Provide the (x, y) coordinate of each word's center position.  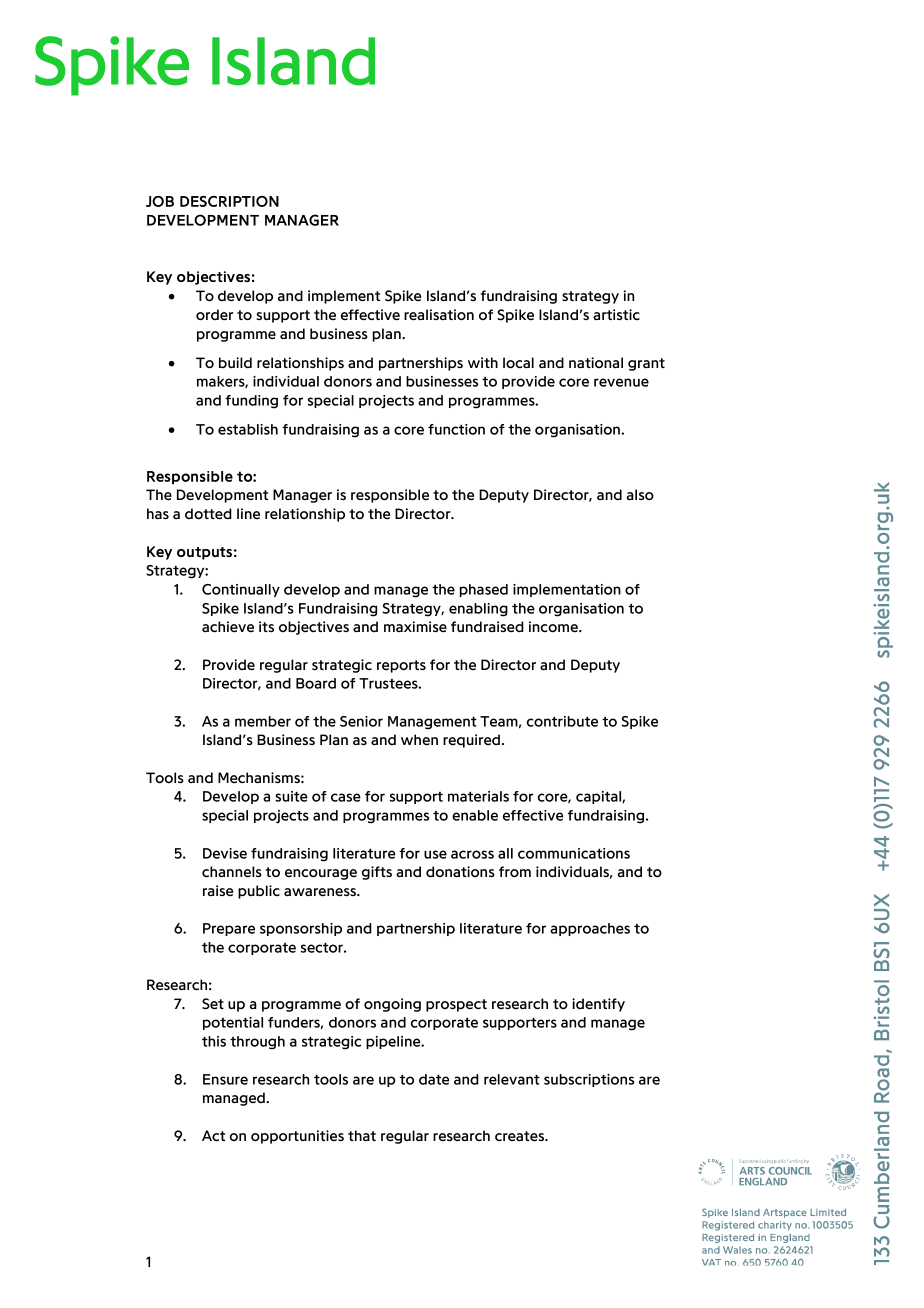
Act (213, 1136)
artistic (616, 314)
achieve (228, 627)
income (554, 627)
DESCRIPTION (229, 201)
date (434, 1079)
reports (401, 666)
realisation (439, 315)
